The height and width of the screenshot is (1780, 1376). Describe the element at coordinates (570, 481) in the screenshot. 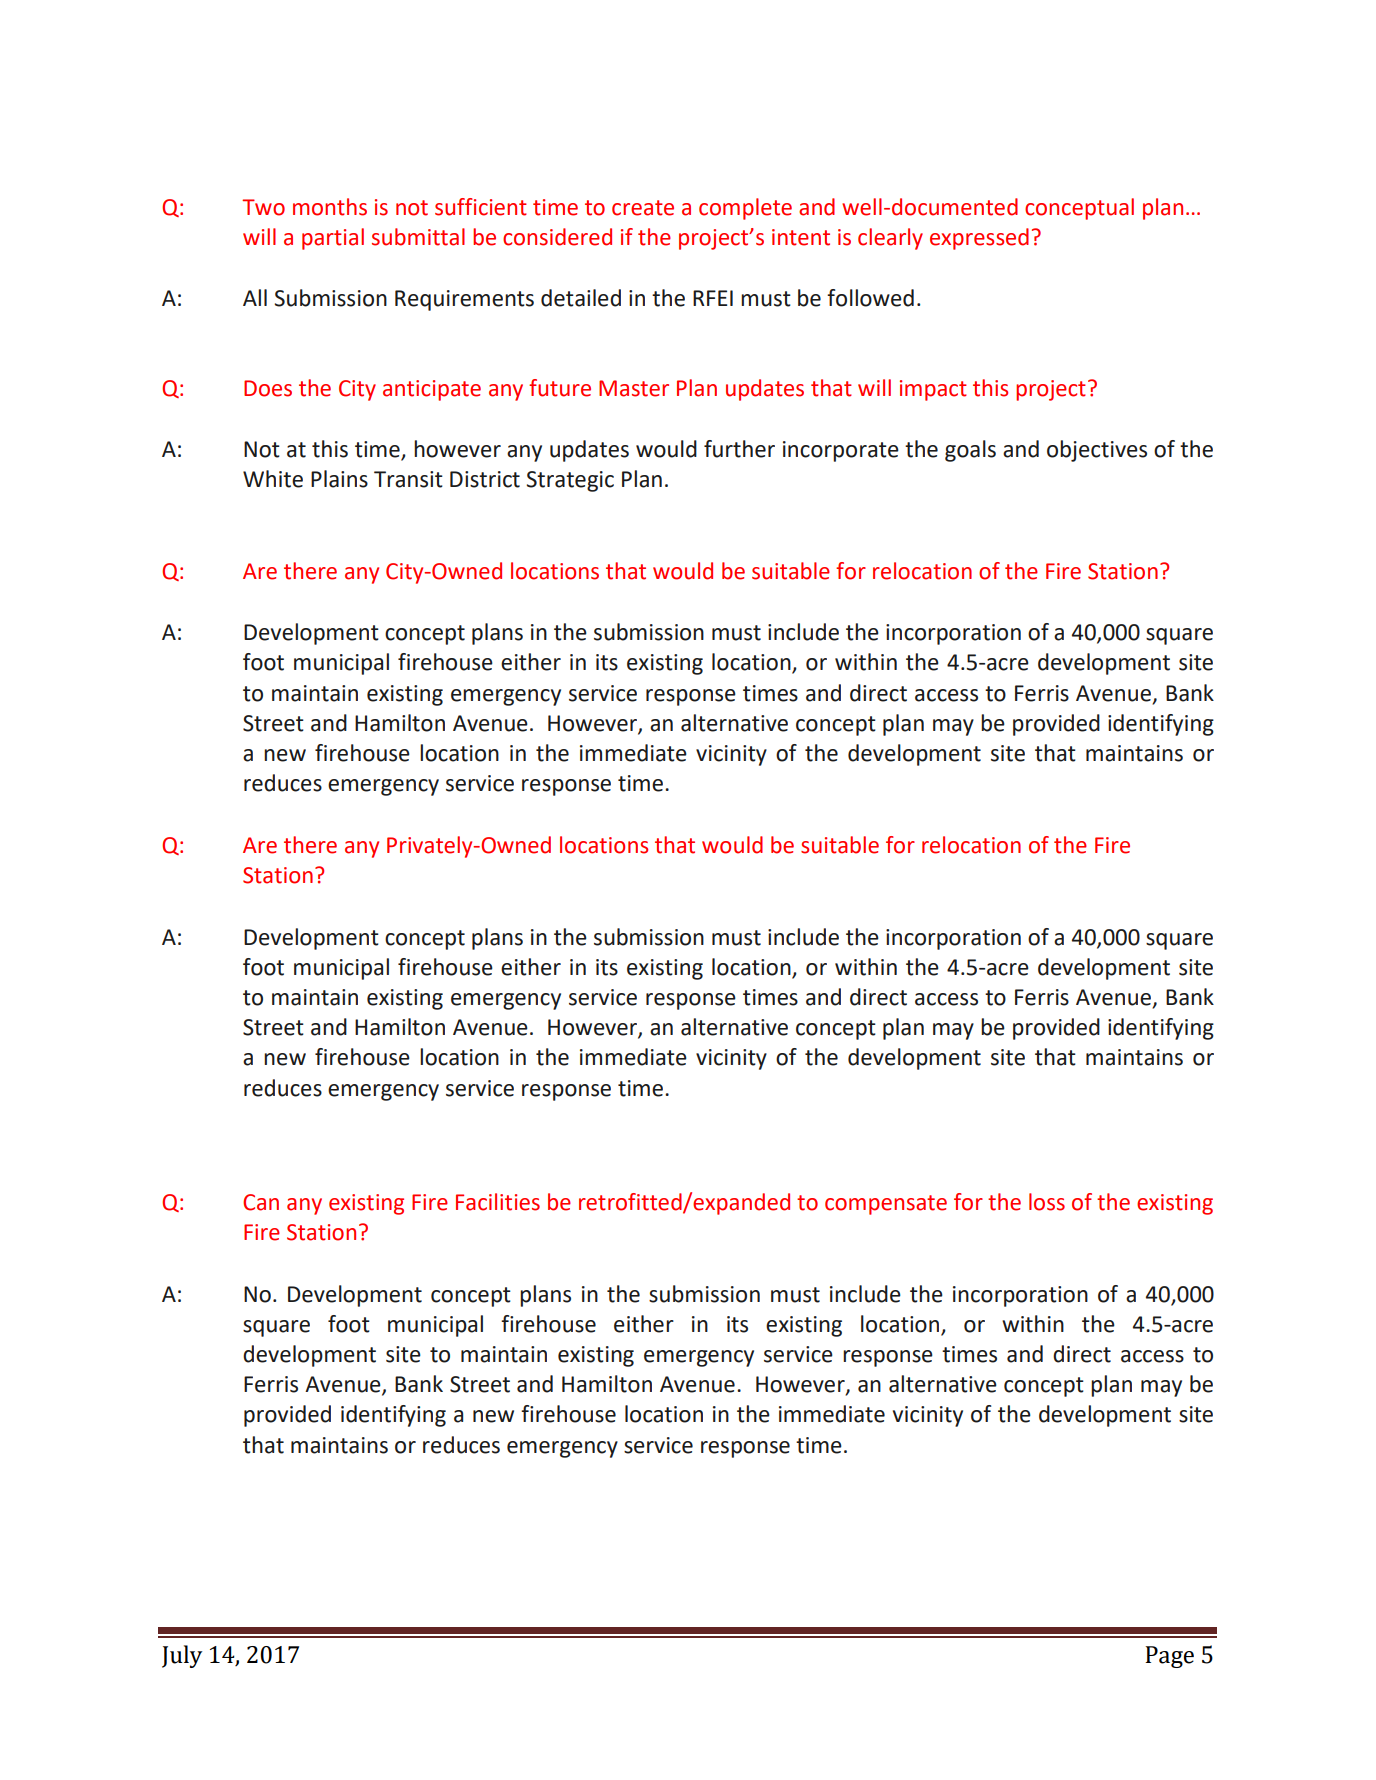

I see `Strategic` at that location.
